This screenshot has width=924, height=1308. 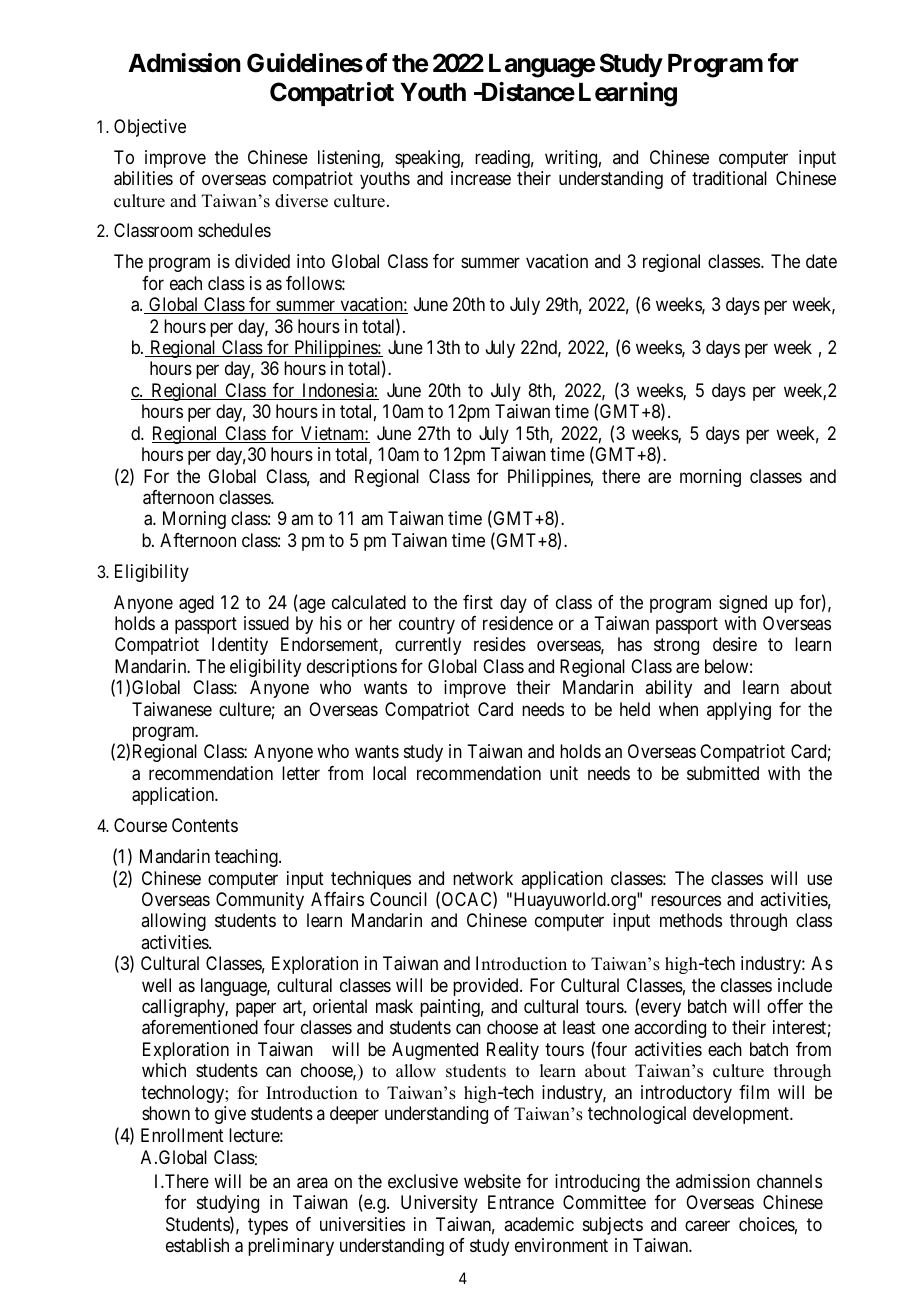 I want to click on applying, so click(x=739, y=711).
